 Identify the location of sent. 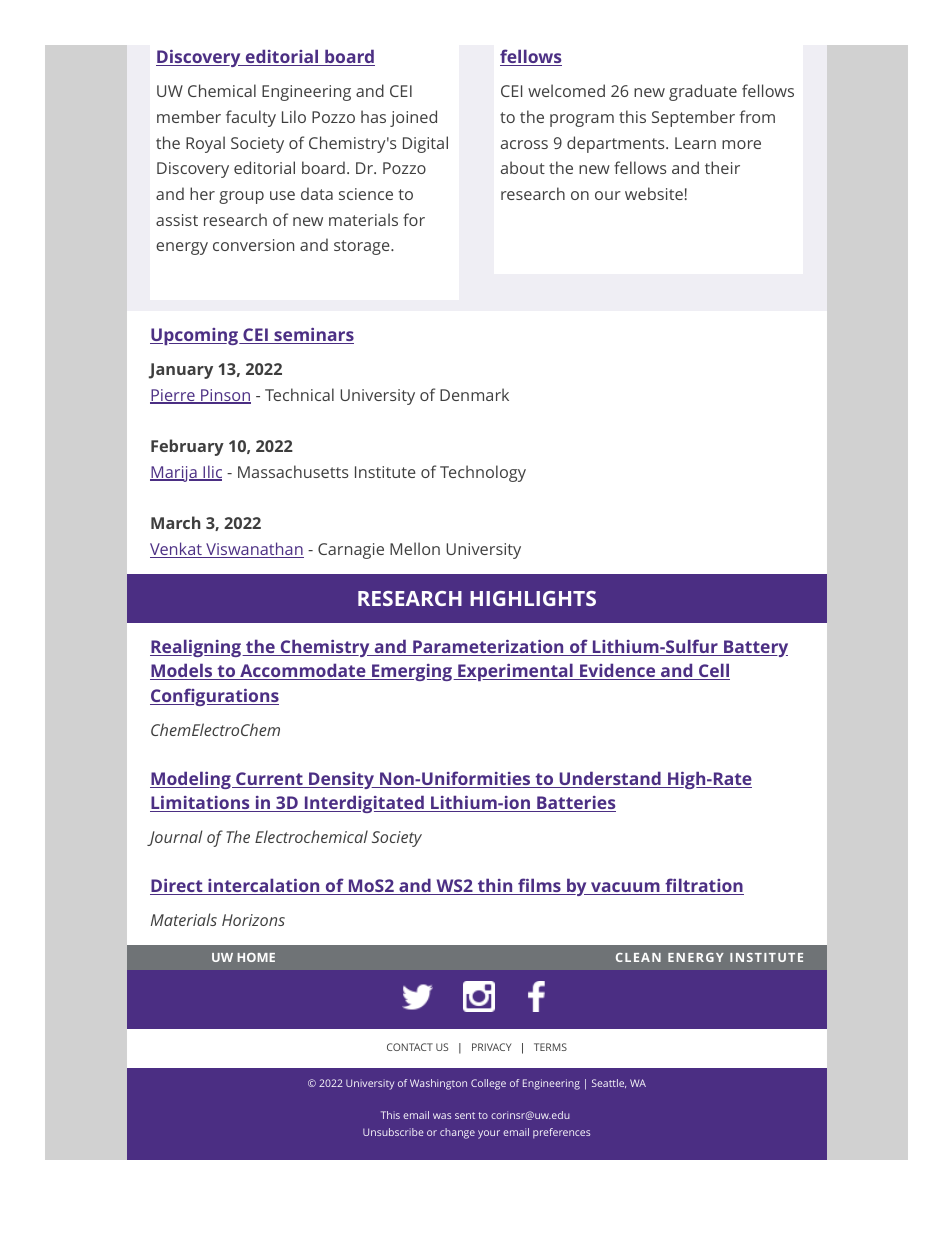
(465, 1115).
